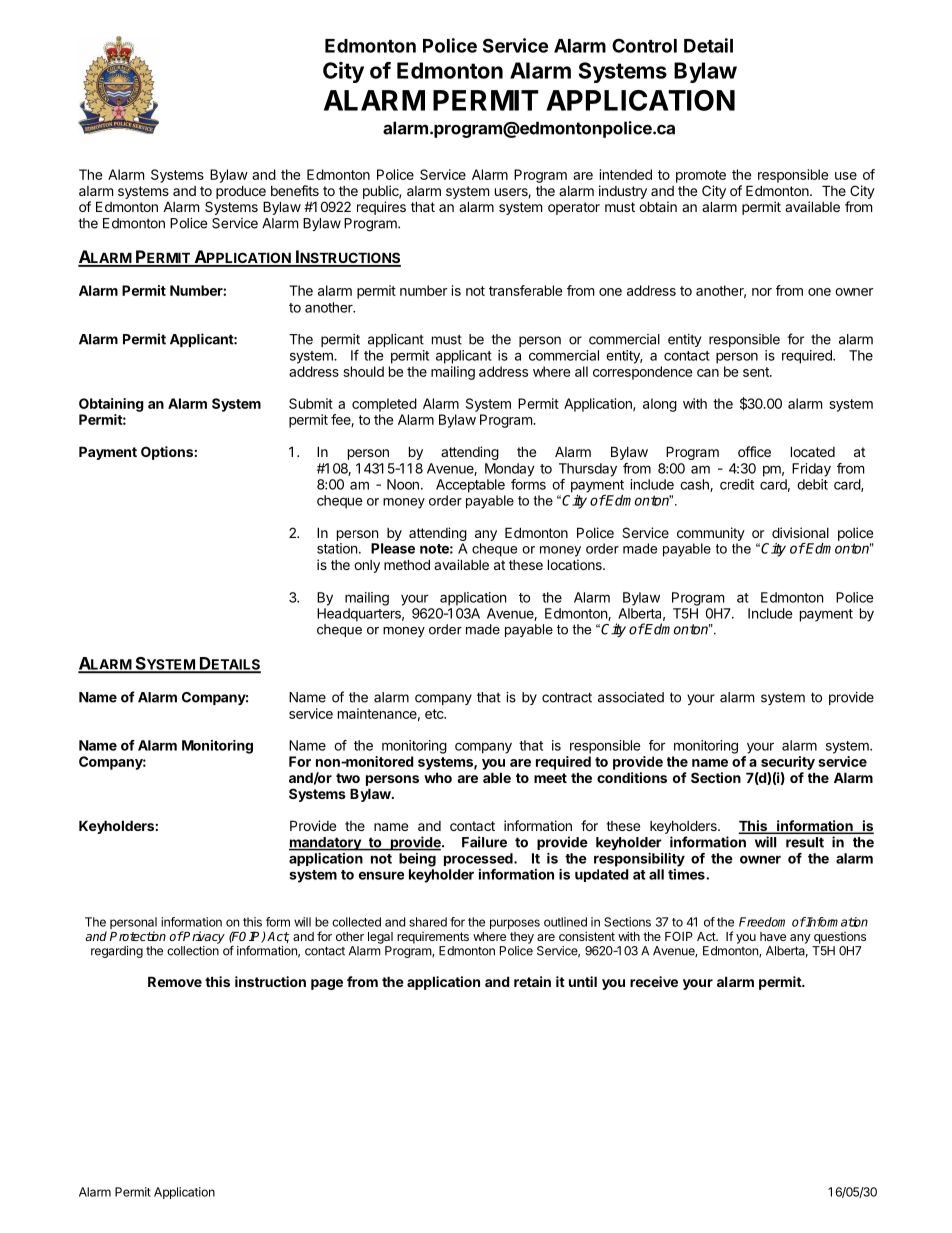 Image resolution: width=952 pixels, height=1233 pixels. Describe the element at coordinates (510, 470) in the screenshot. I see `Monday` at that location.
